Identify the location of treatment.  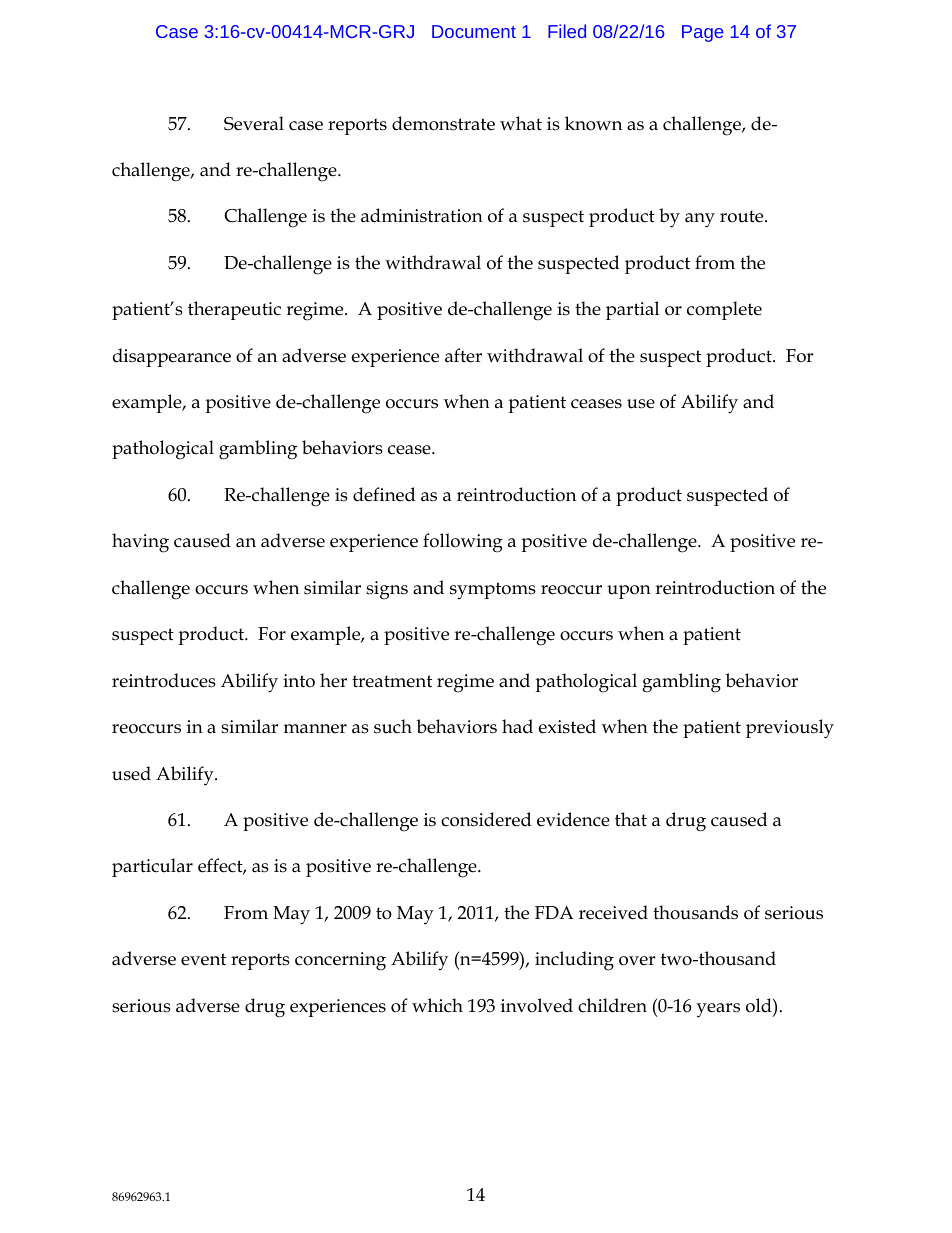
(392, 681).
